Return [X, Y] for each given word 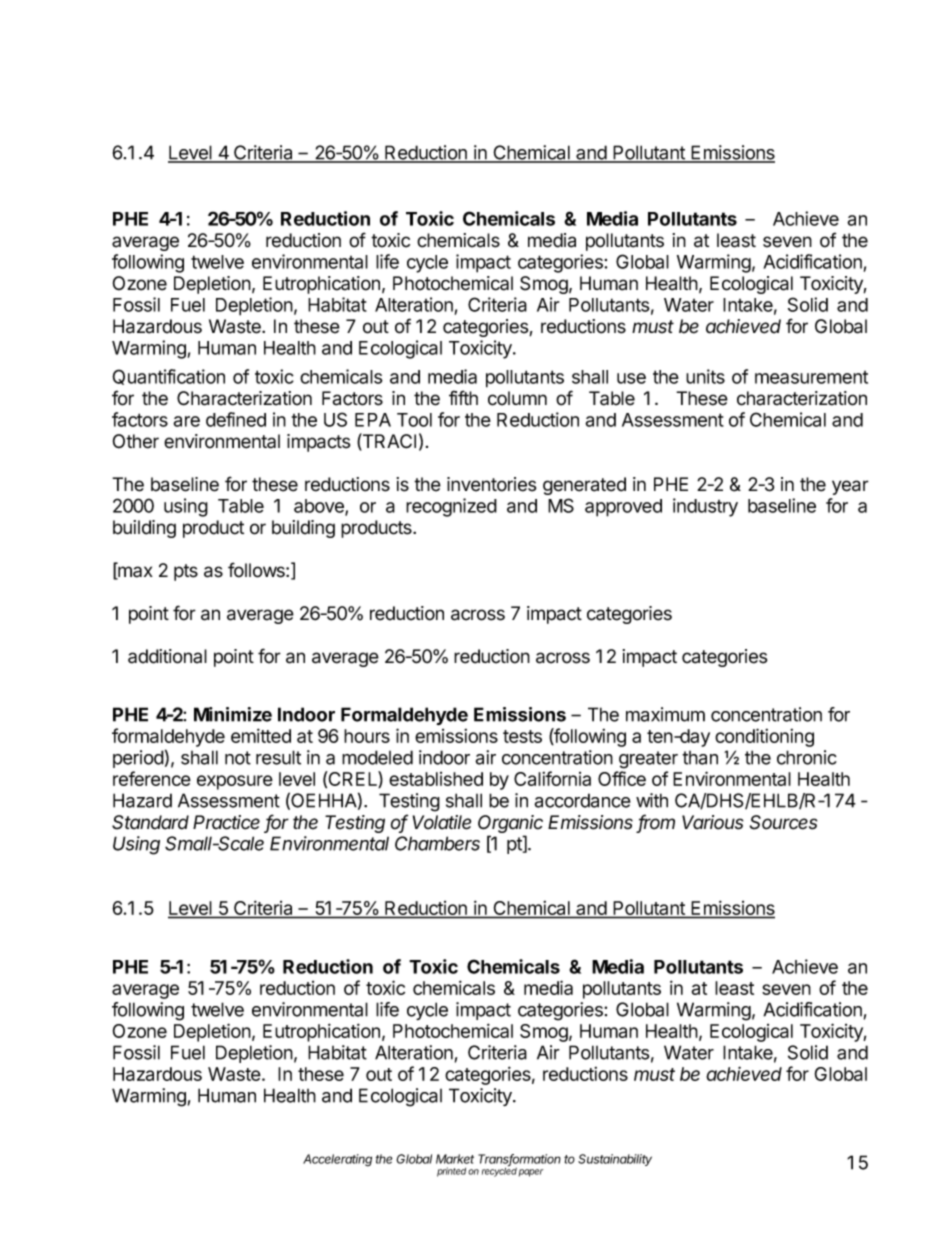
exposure [235, 782]
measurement [811, 377]
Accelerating [337, 1160]
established [436, 779]
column [517, 398]
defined [236, 419]
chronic [807, 757]
